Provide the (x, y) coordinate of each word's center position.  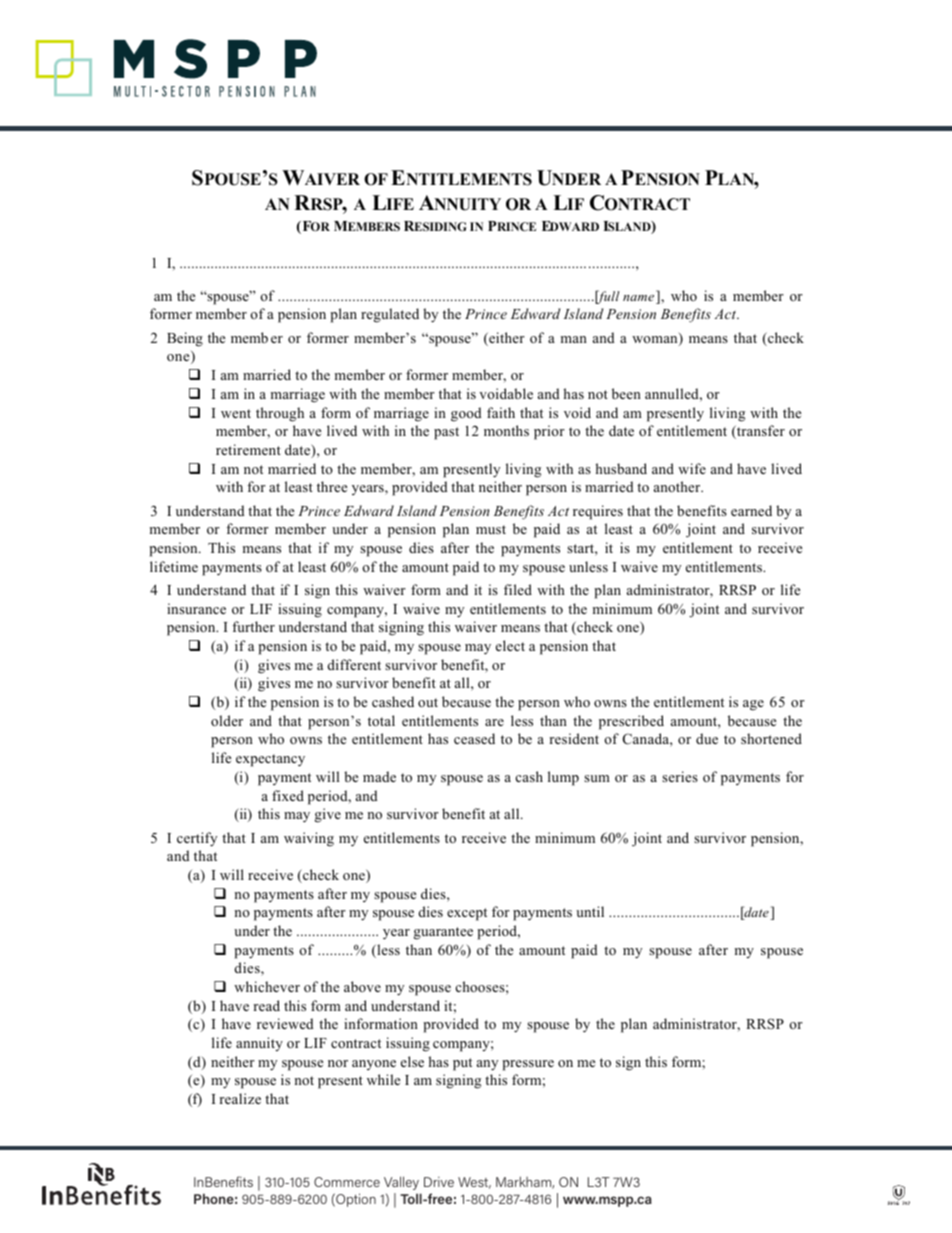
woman (656, 341)
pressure (528, 1065)
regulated (390, 315)
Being (185, 339)
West (474, 1183)
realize (240, 1098)
